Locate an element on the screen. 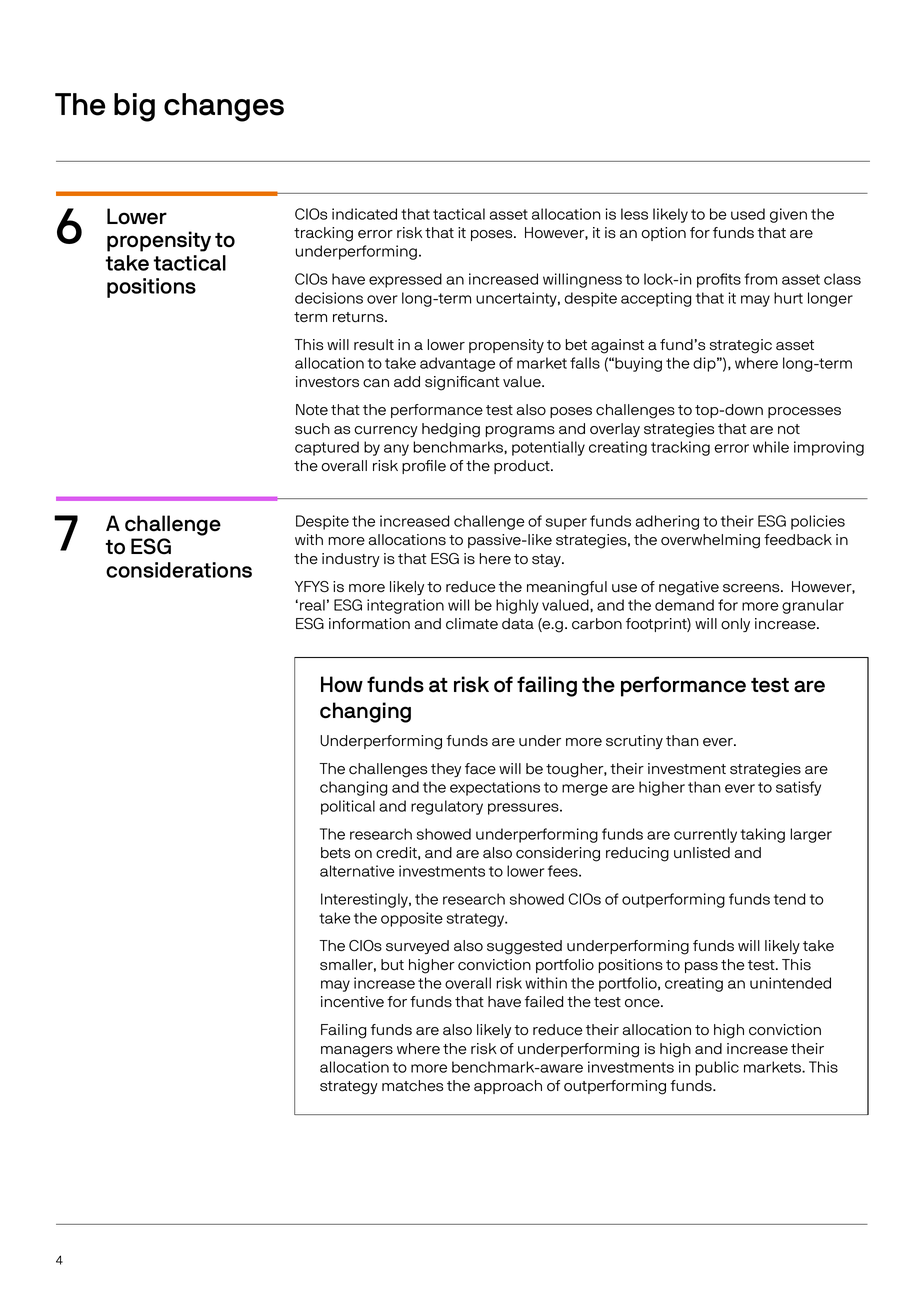 The height and width of the screenshot is (1308, 924). only is located at coordinates (735, 625).
